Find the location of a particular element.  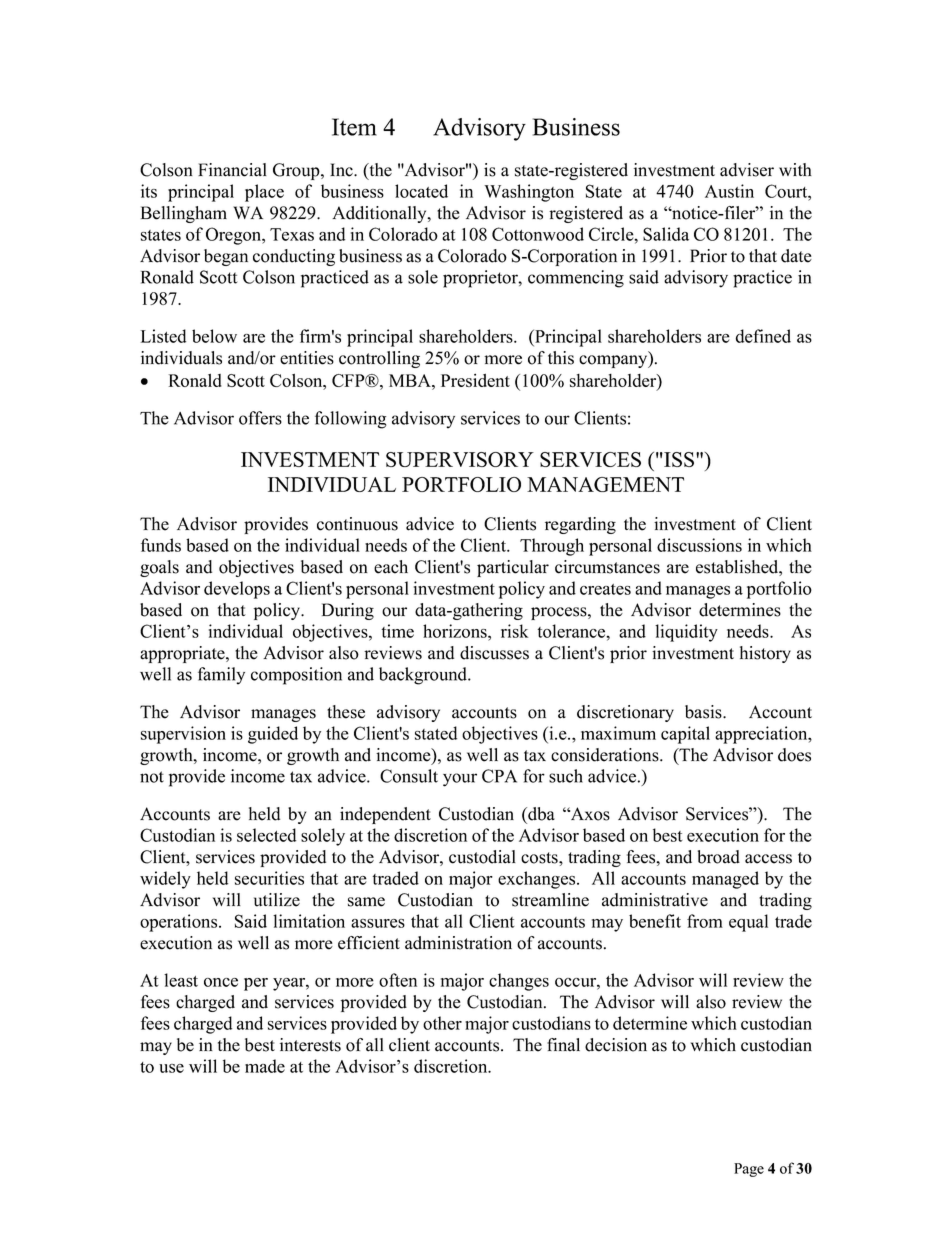

located is located at coordinates (421, 191).
